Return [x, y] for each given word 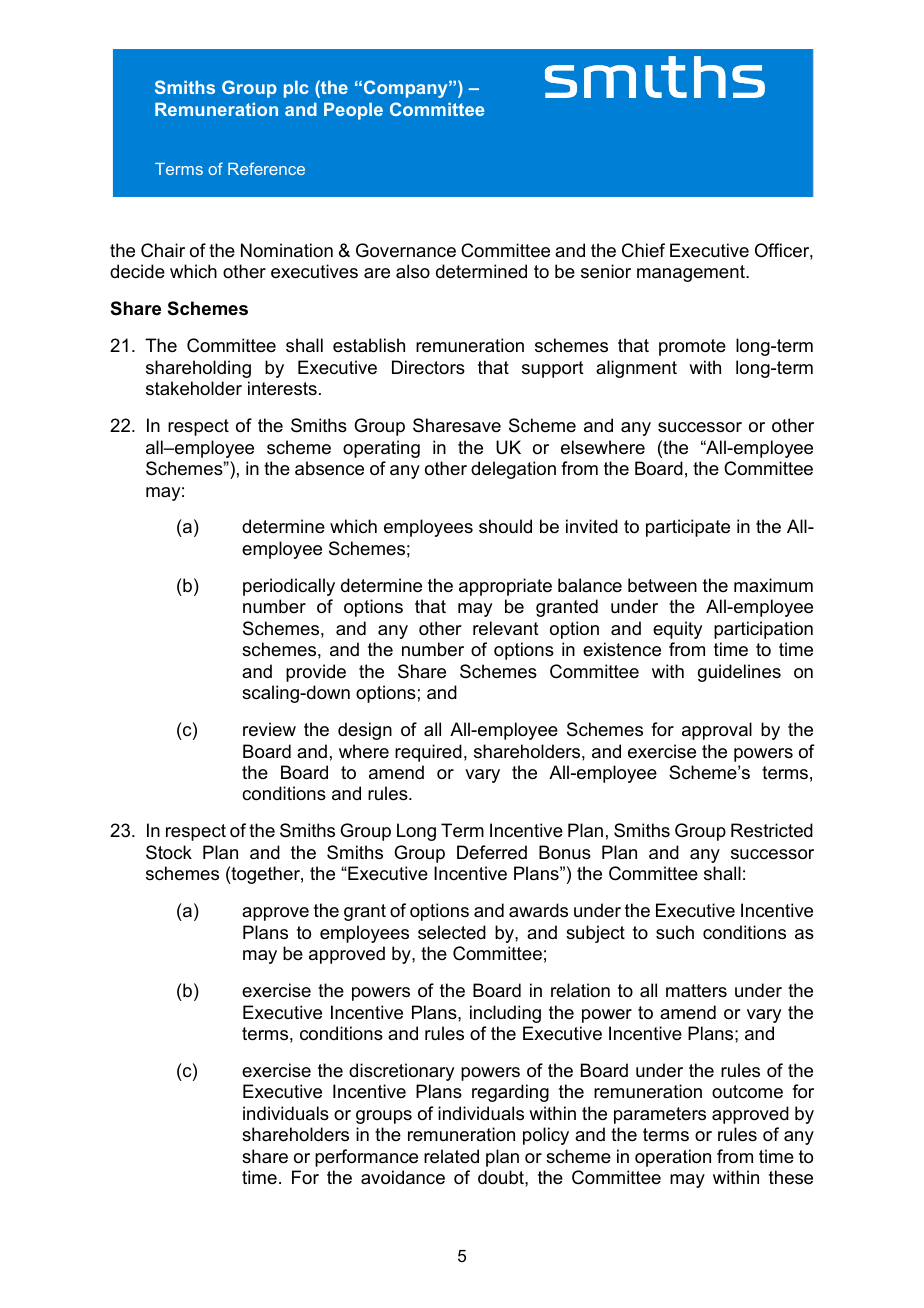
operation [673, 1158]
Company [407, 89]
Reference [266, 168]
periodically [289, 587]
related [451, 1156]
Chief [643, 250]
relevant [506, 628]
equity [677, 630]
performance [366, 1158]
